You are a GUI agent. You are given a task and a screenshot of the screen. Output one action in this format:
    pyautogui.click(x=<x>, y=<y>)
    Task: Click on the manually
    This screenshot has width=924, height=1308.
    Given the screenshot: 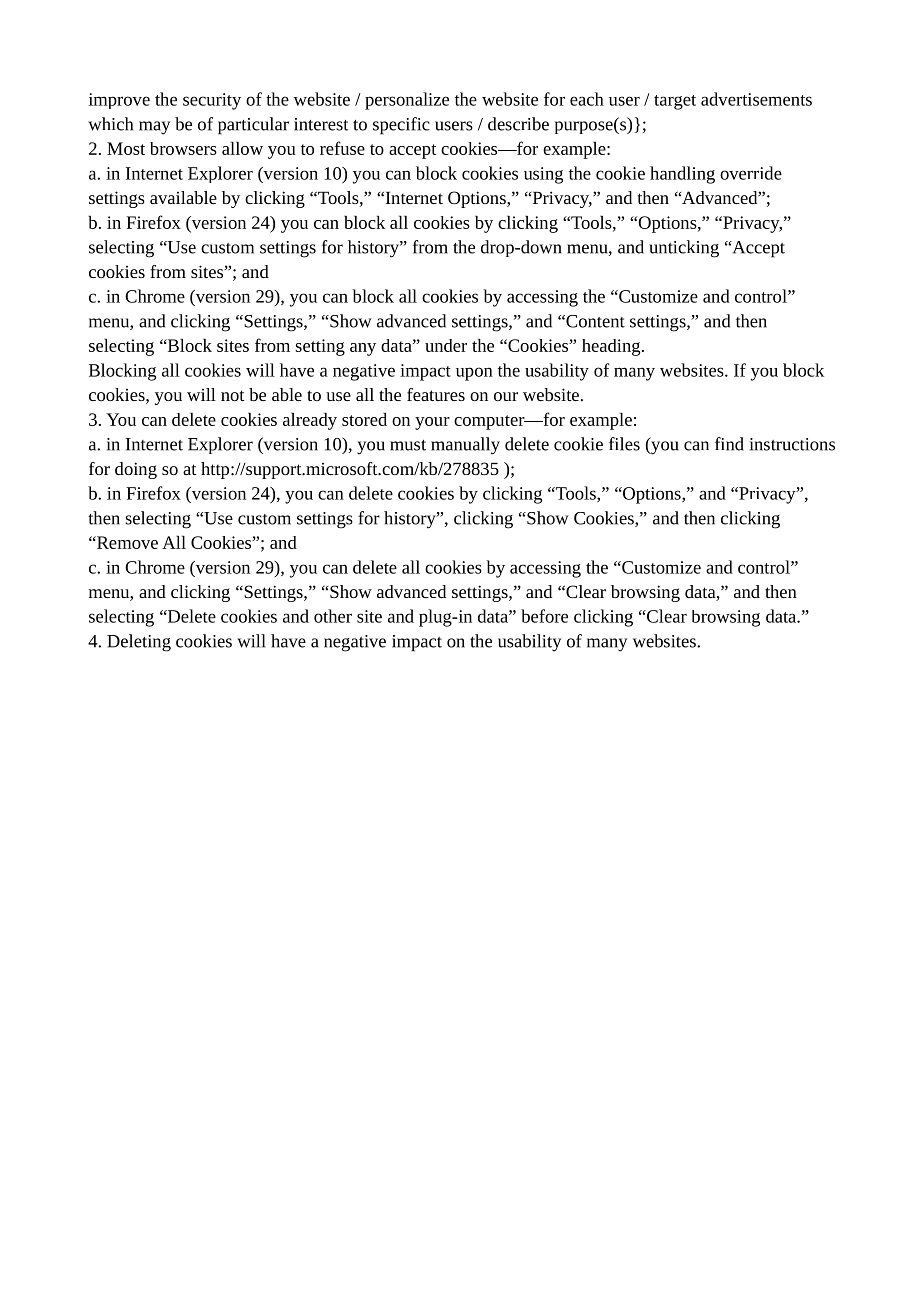 What is the action you would take?
    pyautogui.click(x=465, y=446)
